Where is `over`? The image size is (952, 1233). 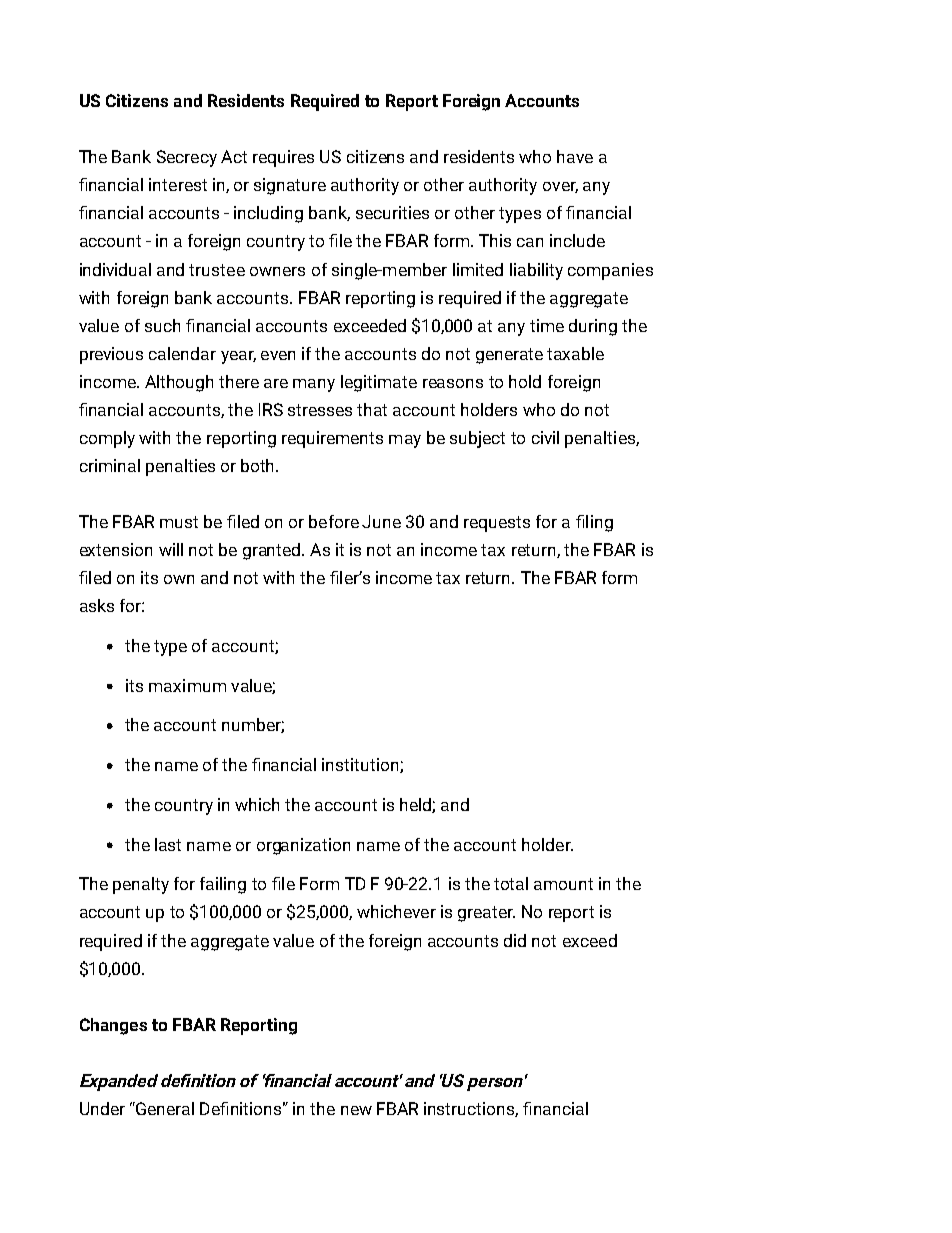 over is located at coordinates (560, 187).
